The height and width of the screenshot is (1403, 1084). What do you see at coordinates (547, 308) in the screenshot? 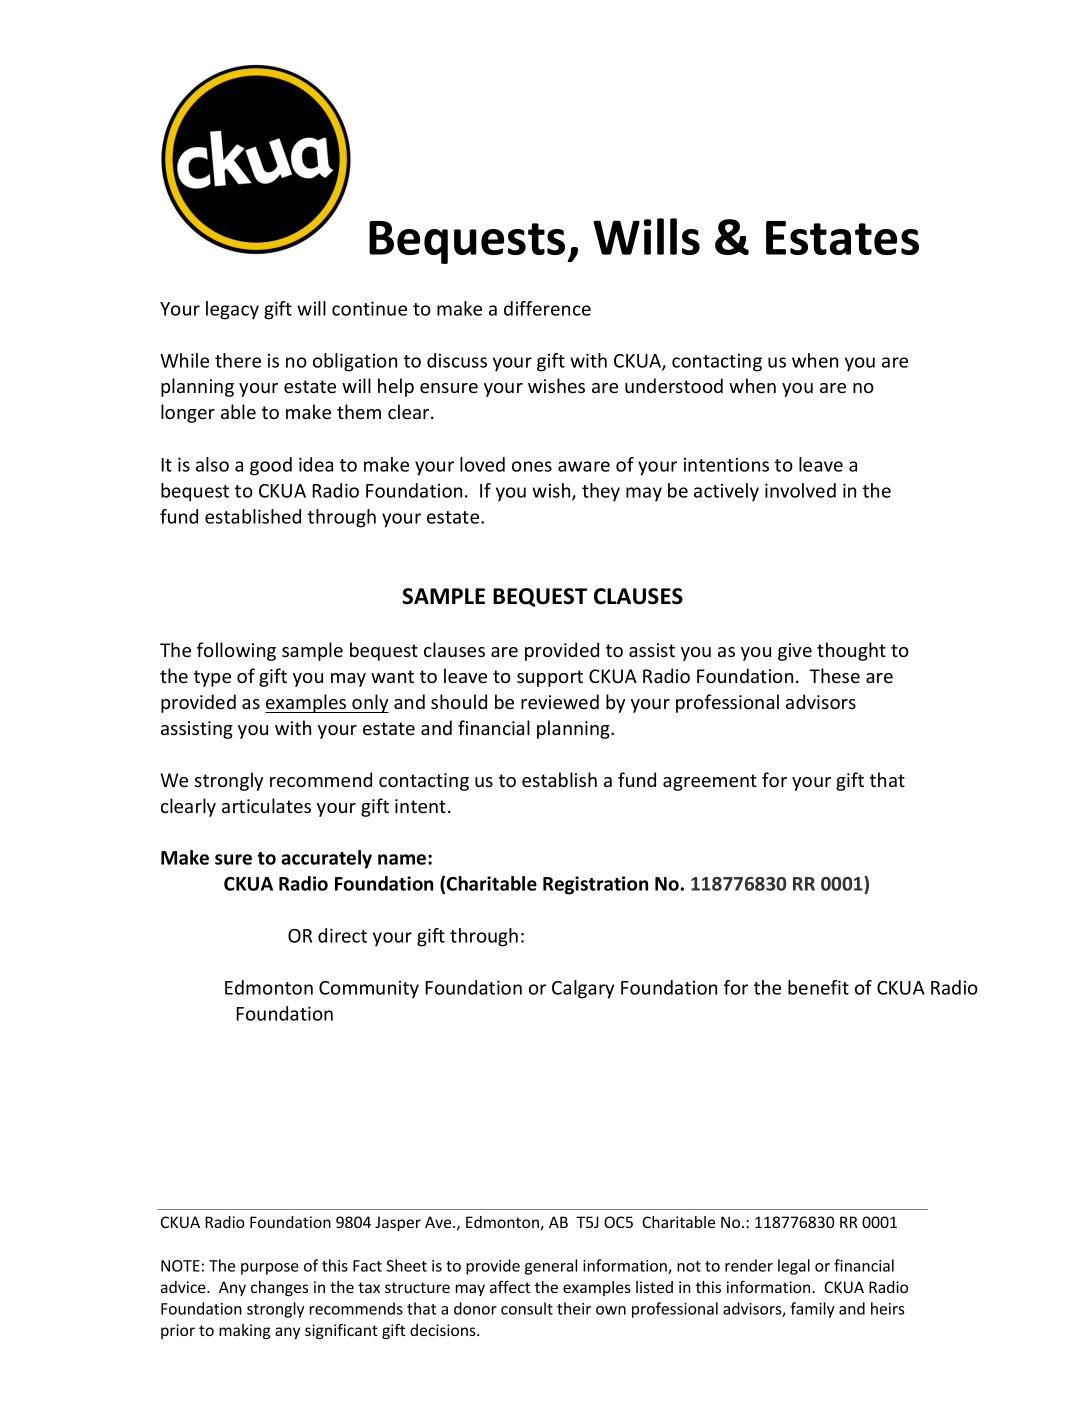
I see `difference` at bounding box center [547, 308].
